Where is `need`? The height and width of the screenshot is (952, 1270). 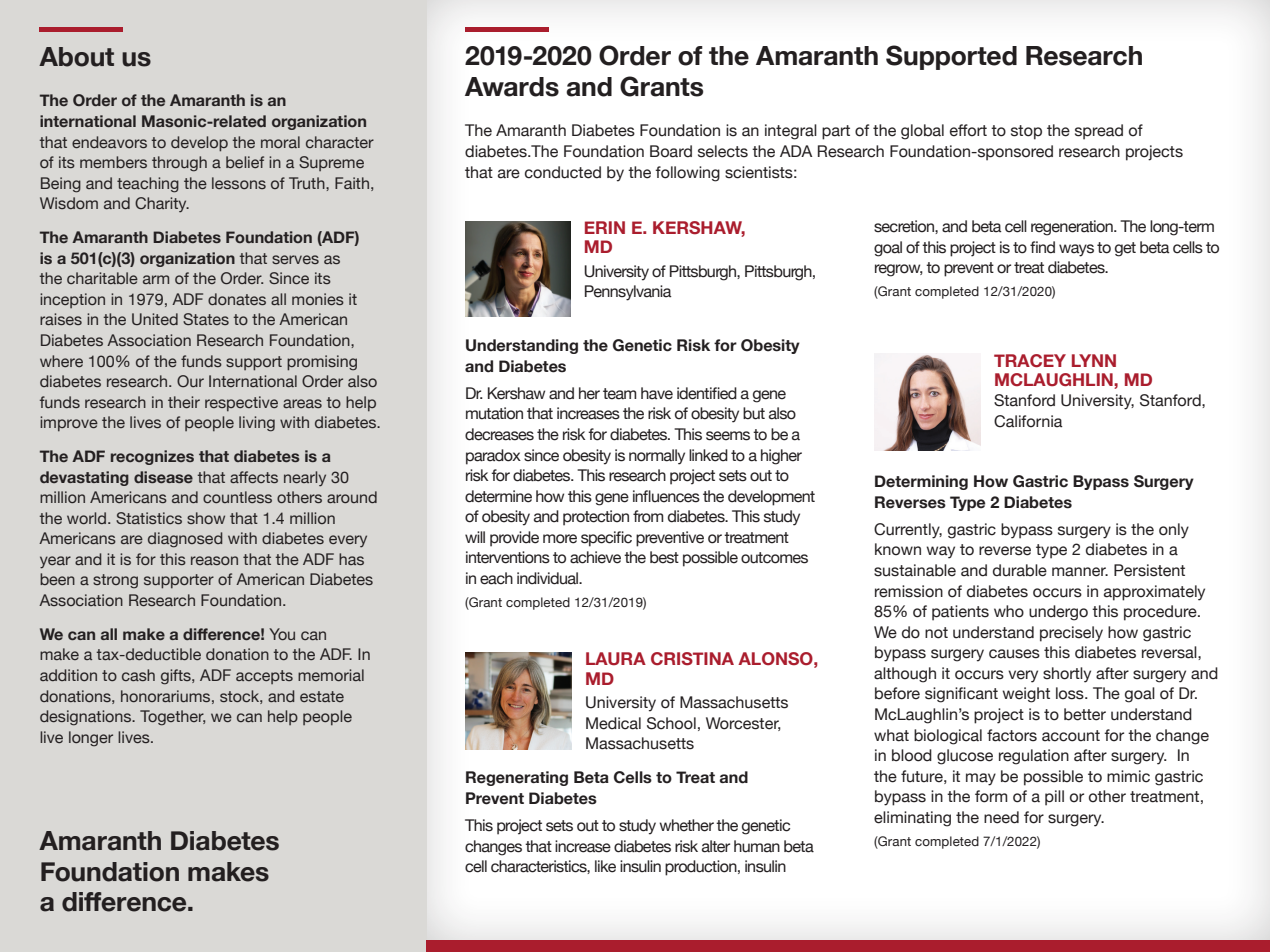 need is located at coordinates (1001, 817).
